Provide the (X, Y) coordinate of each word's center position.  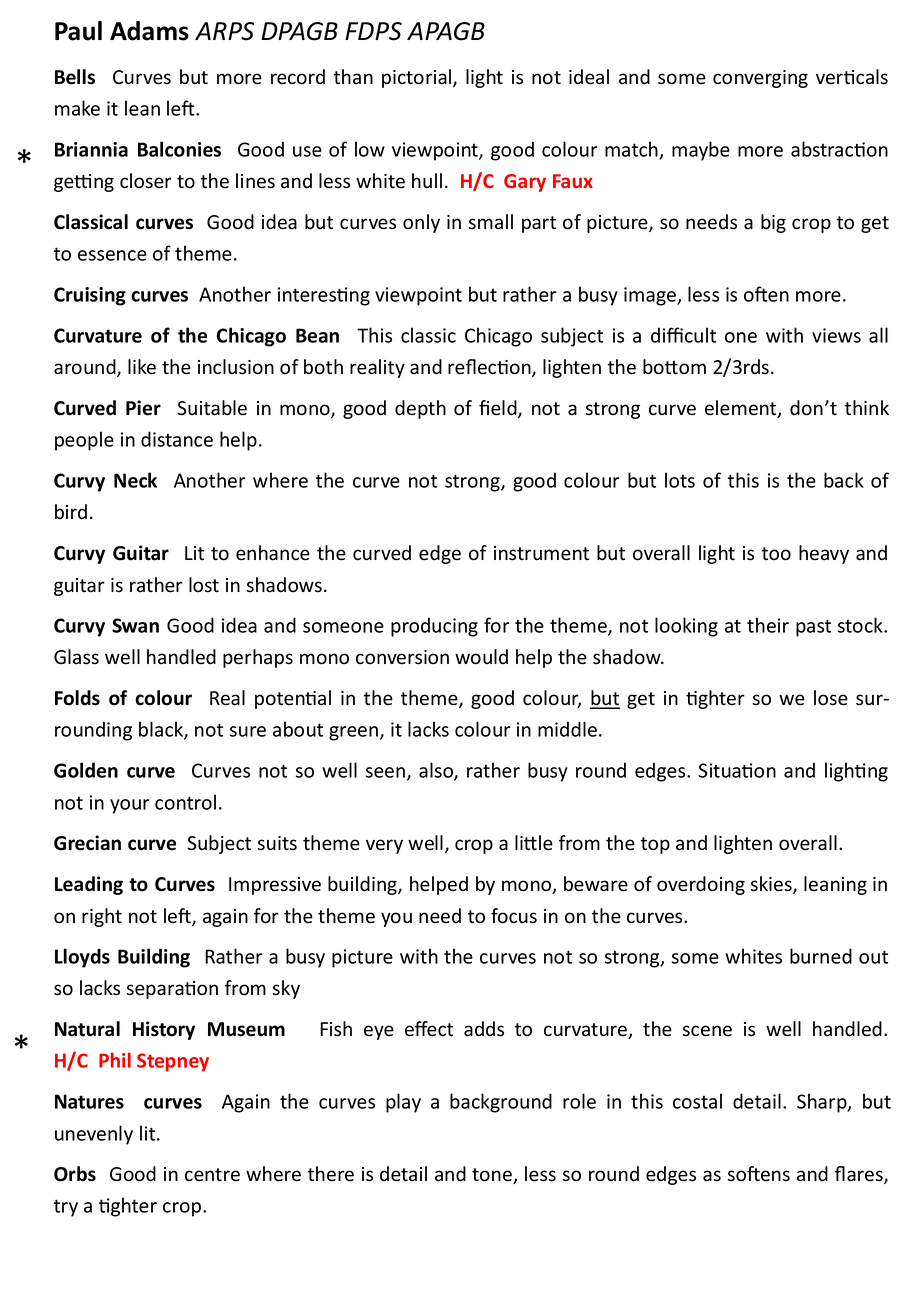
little (534, 843)
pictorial (418, 78)
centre (212, 1175)
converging (760, 79)
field (499, 409)
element (742, 409)
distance (177, 439)
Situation (737, 770)
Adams (149, 31)
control (185, 802)
